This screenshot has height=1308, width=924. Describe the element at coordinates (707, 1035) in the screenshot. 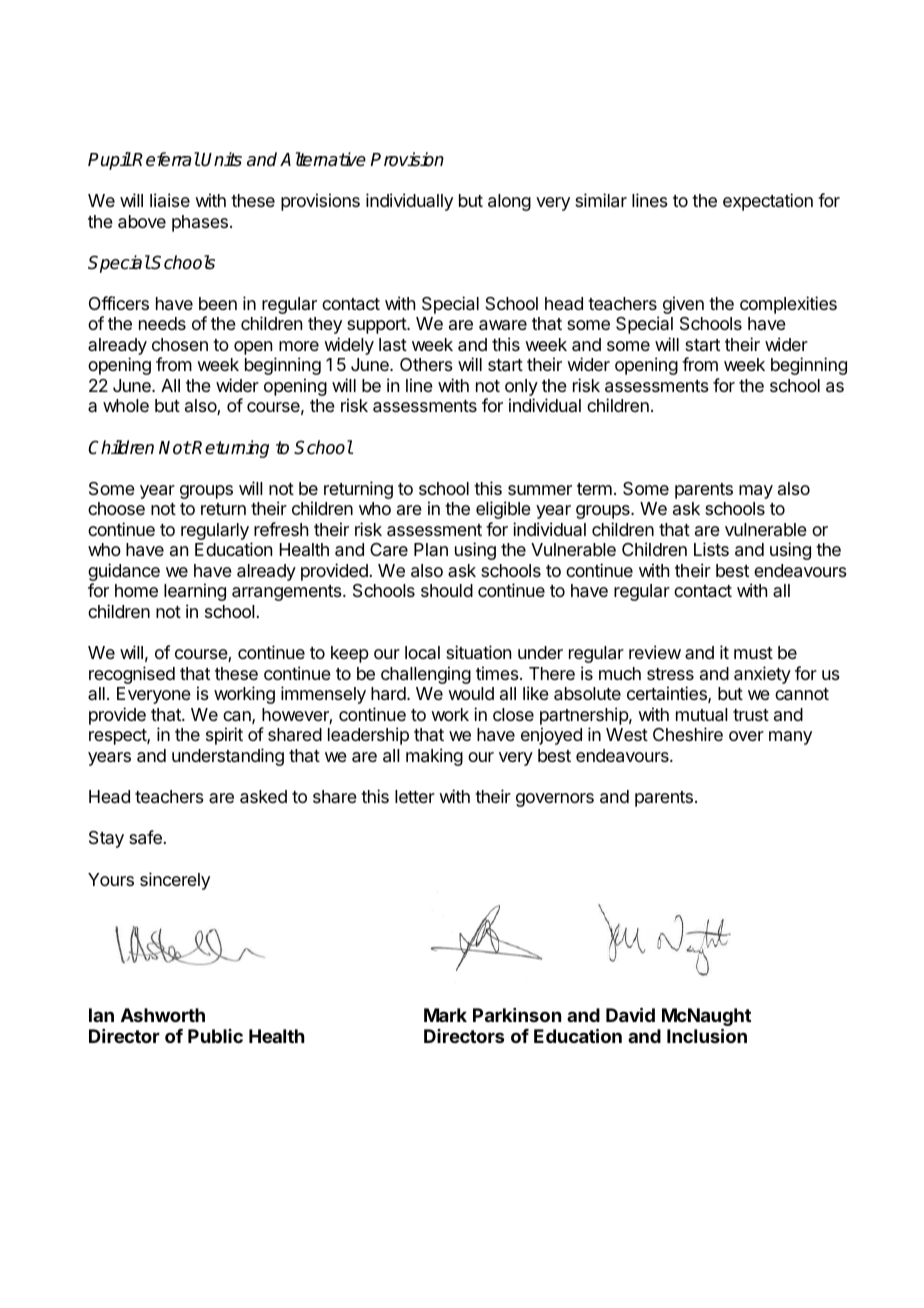

I see `Inclusion` at that location.
